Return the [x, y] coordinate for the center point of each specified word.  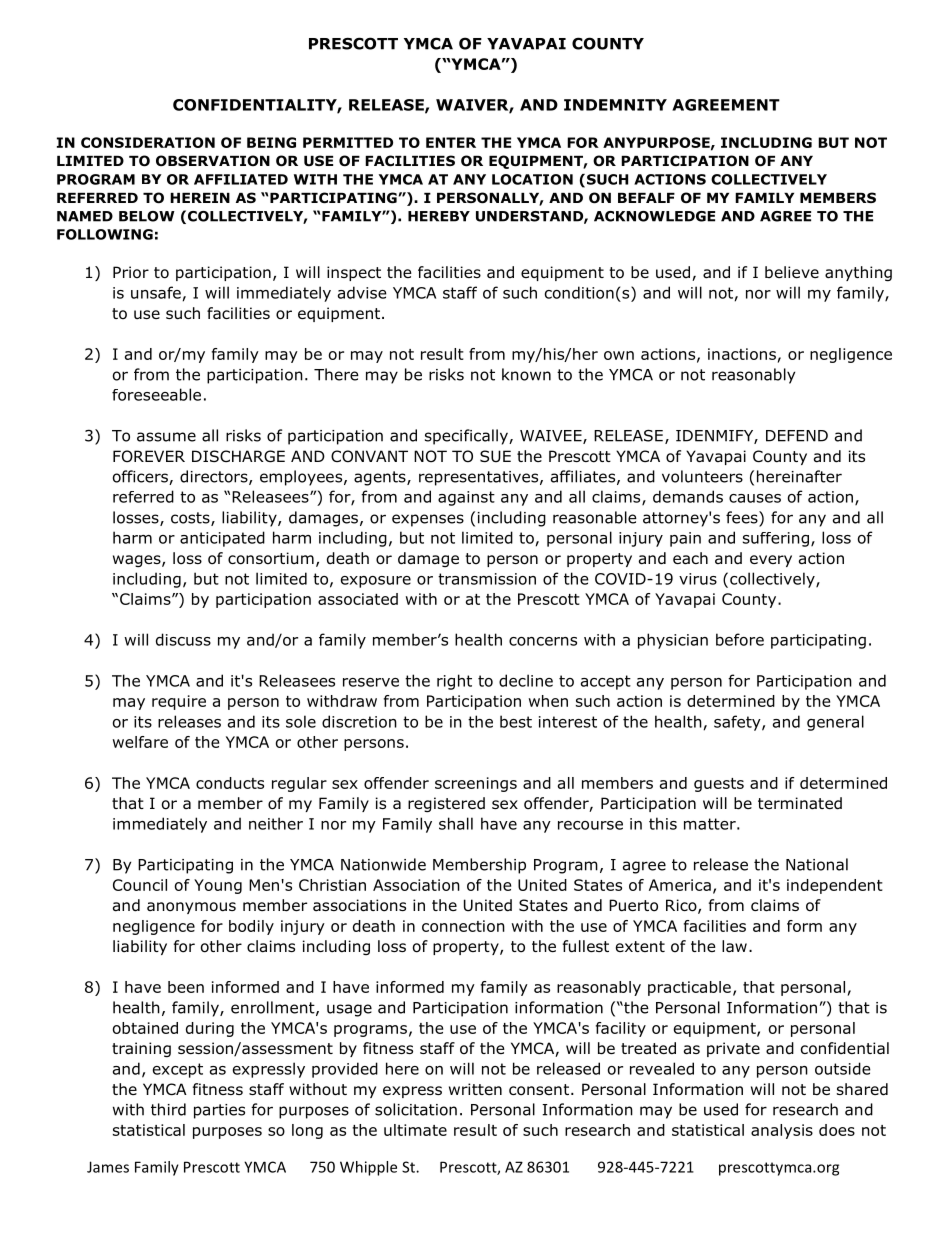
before [740, 639]
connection [463, 926]
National [817, 864]
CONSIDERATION [148, 142]
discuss [183, 639]
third [168, 1109]
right [454, 682]
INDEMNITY [615, 105]
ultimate [415, 1130]
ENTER [451, 142]
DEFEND [797, 436]
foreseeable [156, 394]
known [526, 374]
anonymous [191, 908]
